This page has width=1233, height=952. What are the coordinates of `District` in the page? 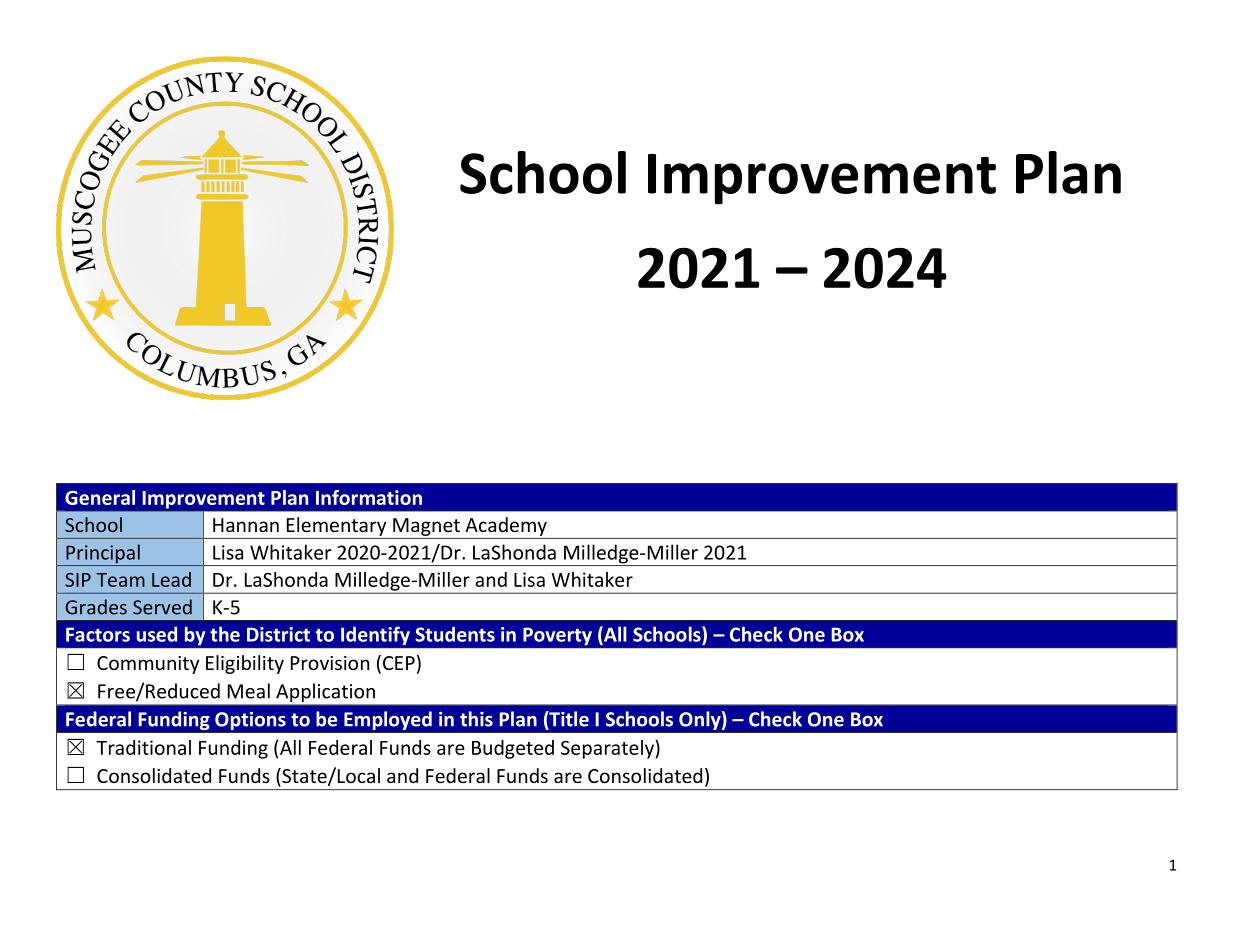 It's located at (278, 634).
